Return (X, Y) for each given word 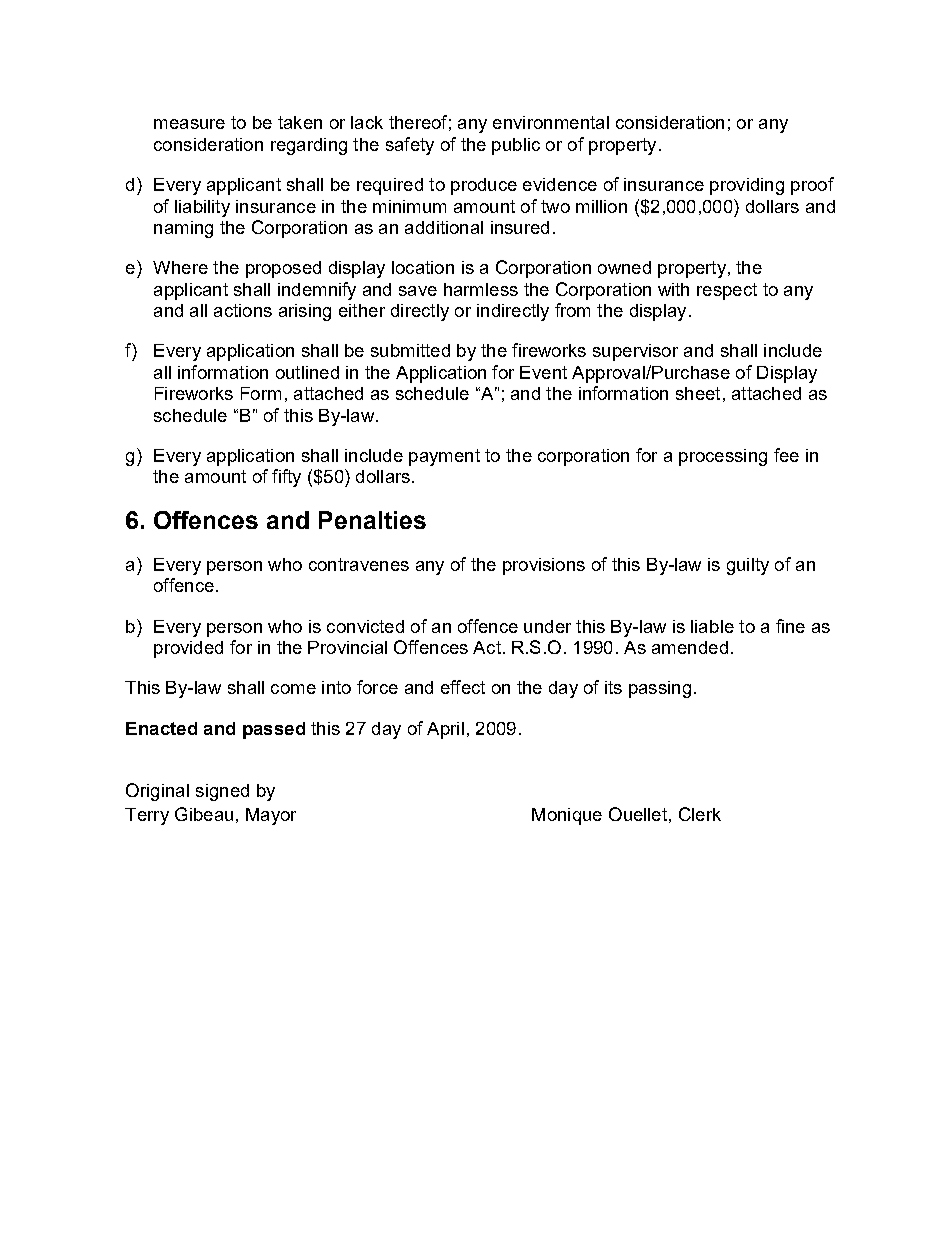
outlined (307, 372)
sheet (698, 393)
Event (543, 372)
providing (747, 186)
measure (189, 124)
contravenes (359, 564)
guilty (748, 566)
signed (222, 792)
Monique (567, 816)
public (516, 146)
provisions (544, 566)
